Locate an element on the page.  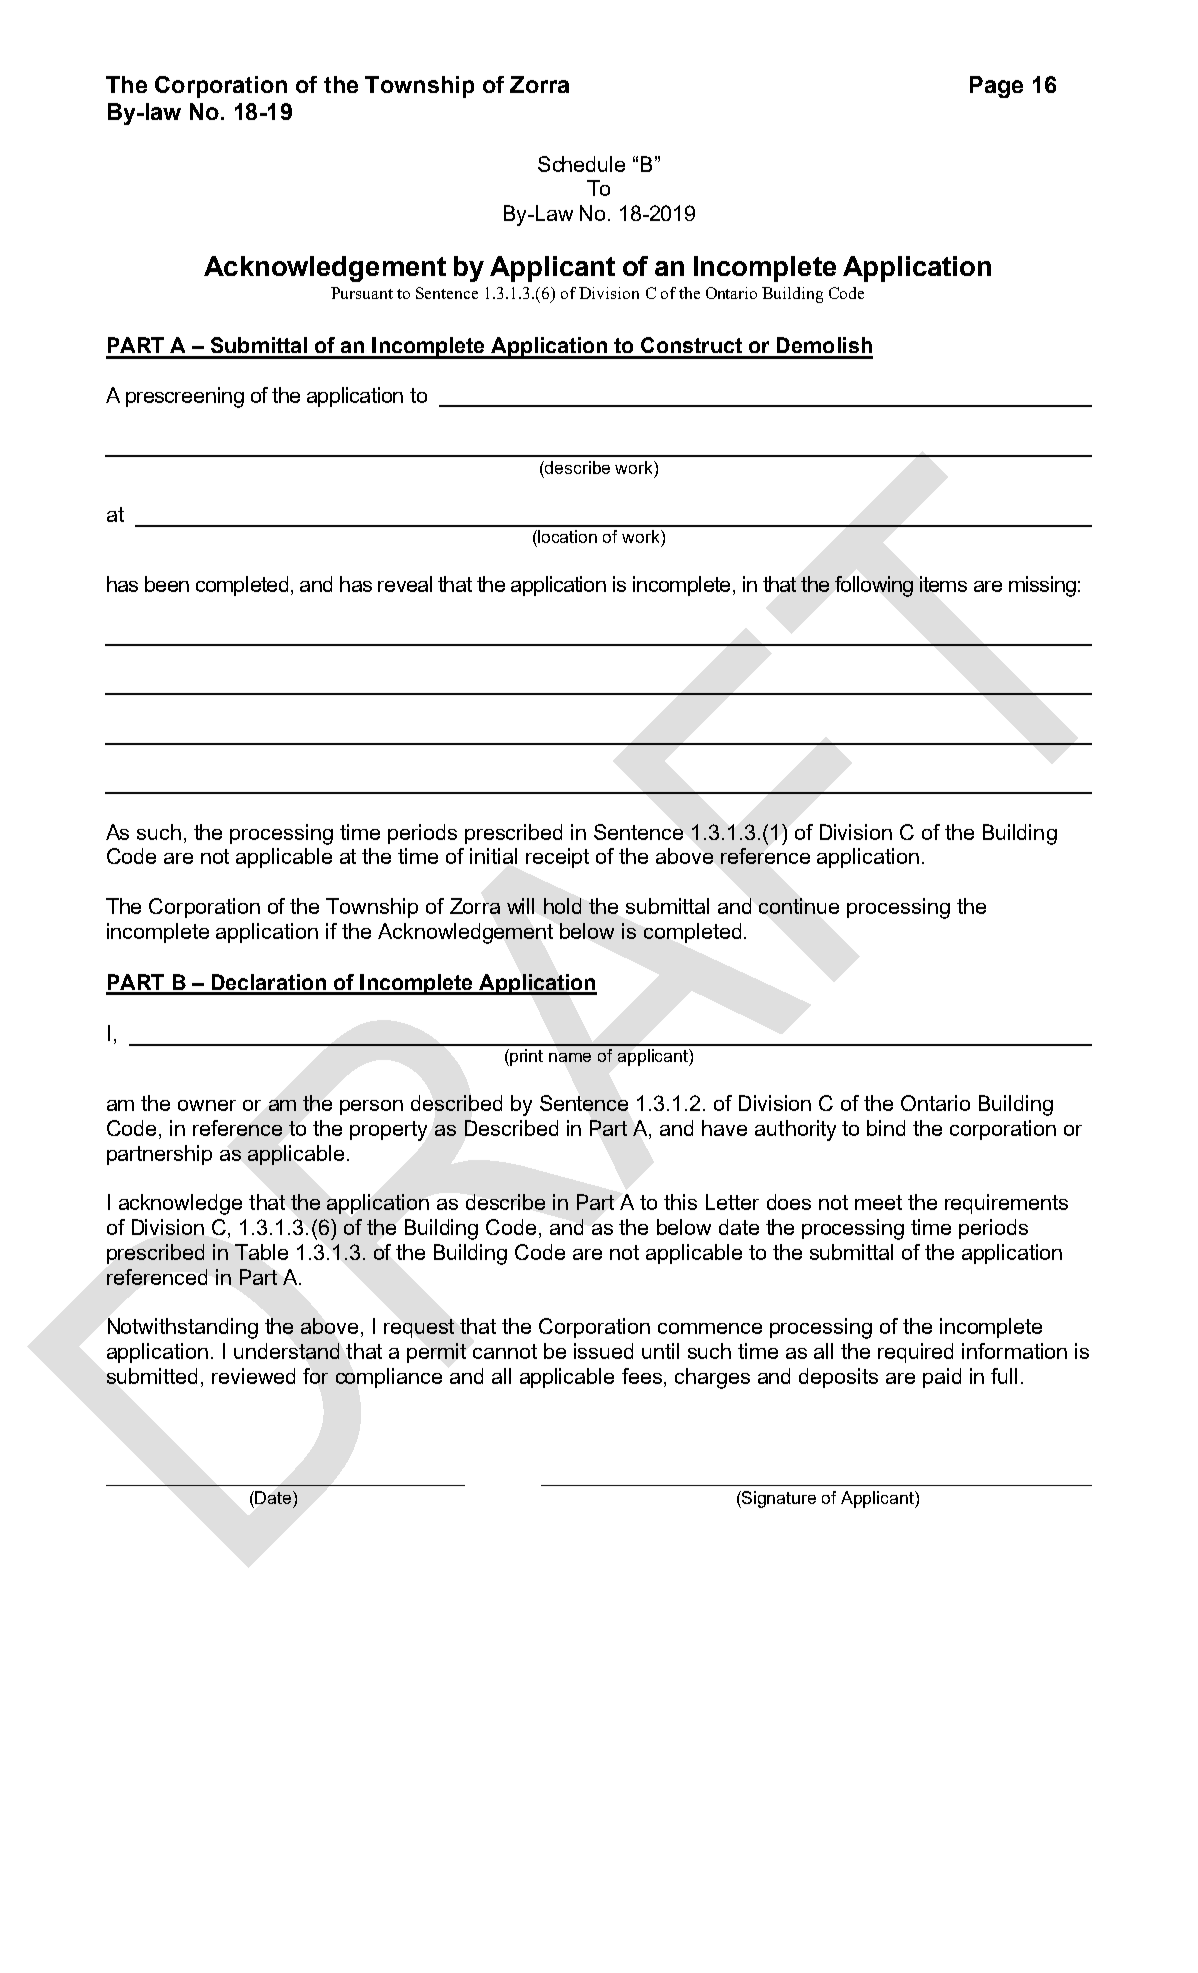
name is located at coordinates (570, 1057).
